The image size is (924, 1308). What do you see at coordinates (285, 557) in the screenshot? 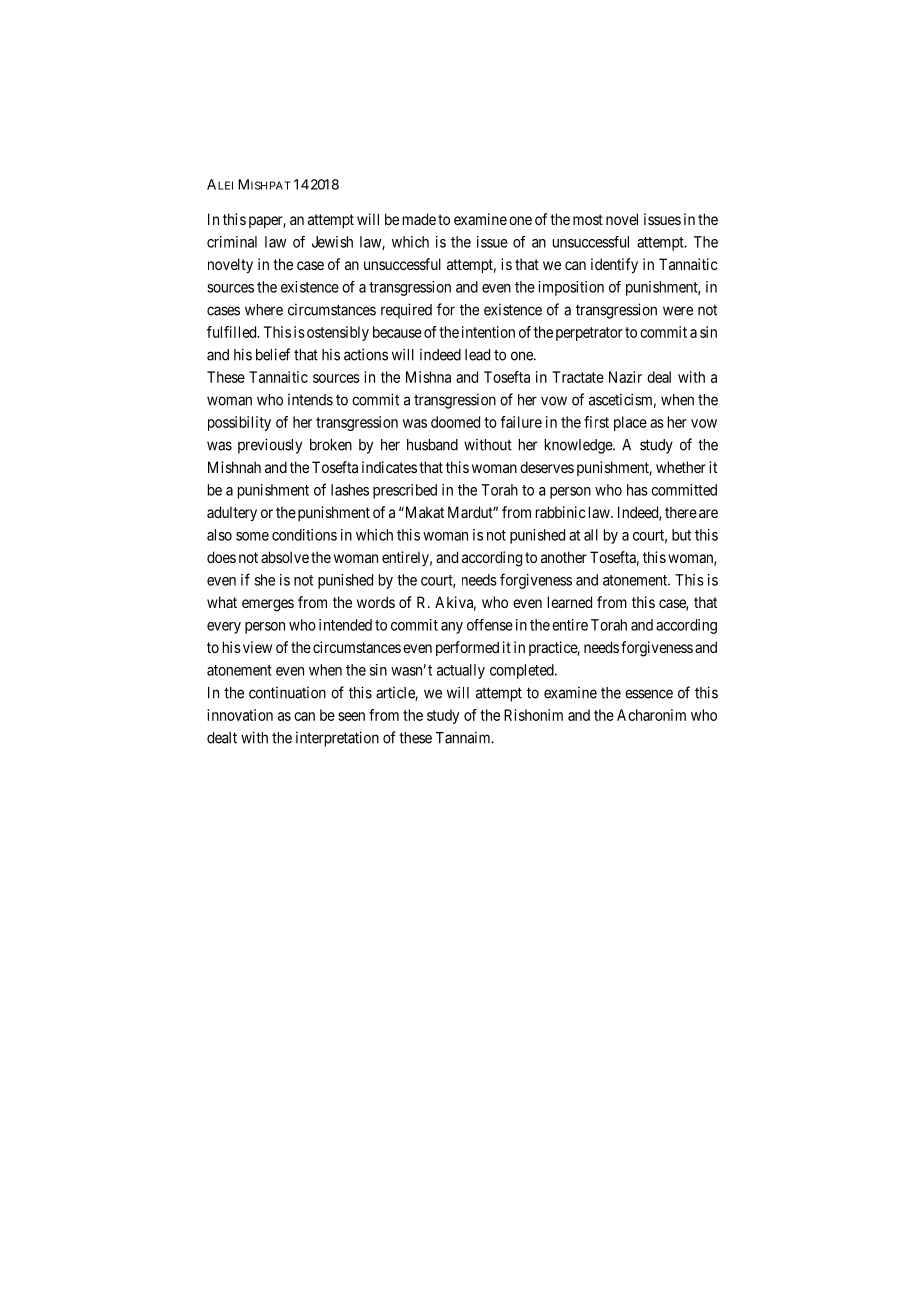
I see `absolve` at bounding box center [285, 557].
